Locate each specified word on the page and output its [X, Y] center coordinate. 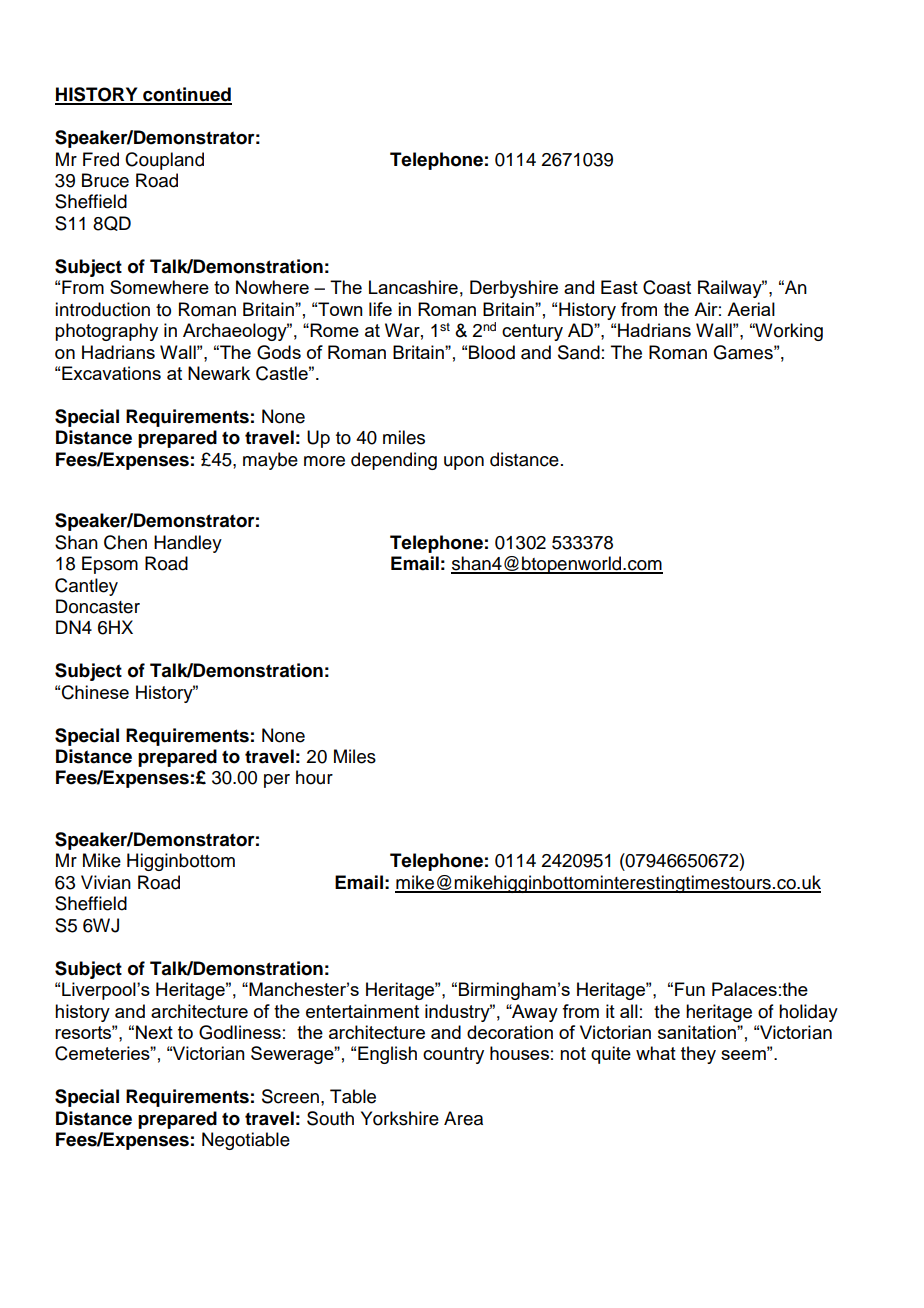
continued [186, 95]
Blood [492, 352]
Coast [667, 287]
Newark [219, 373]
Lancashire [413, 287]
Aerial [751, 309]
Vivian [106, 882]
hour [314, 777]
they [698, 1055]
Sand [579, 352]
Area [463, 1118]
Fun [690, 989]
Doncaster [98, 606]
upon [464, 463]
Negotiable [246, 1141]
